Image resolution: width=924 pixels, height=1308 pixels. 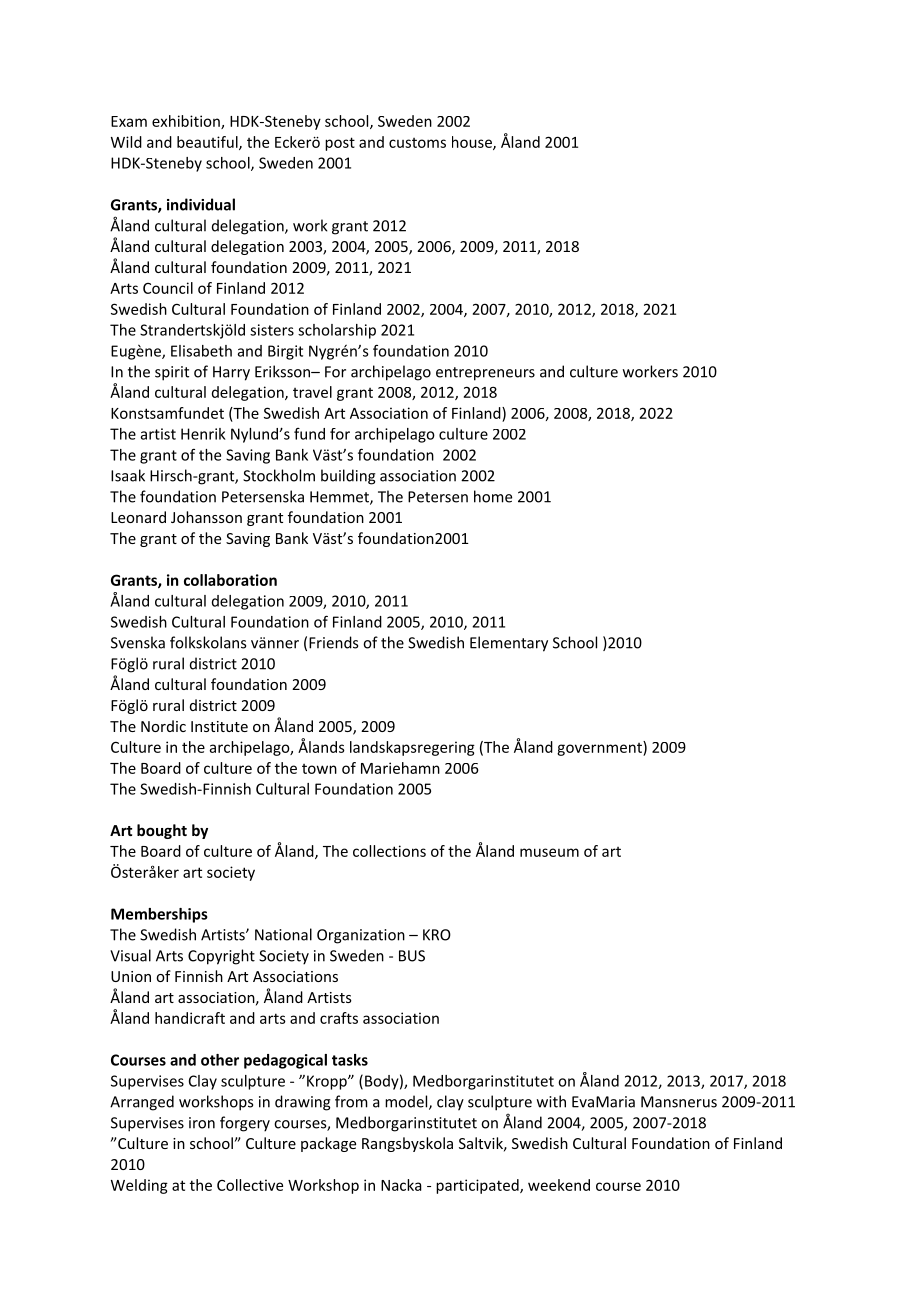 I want to click on beautiful, so click(x=208, y=143).
